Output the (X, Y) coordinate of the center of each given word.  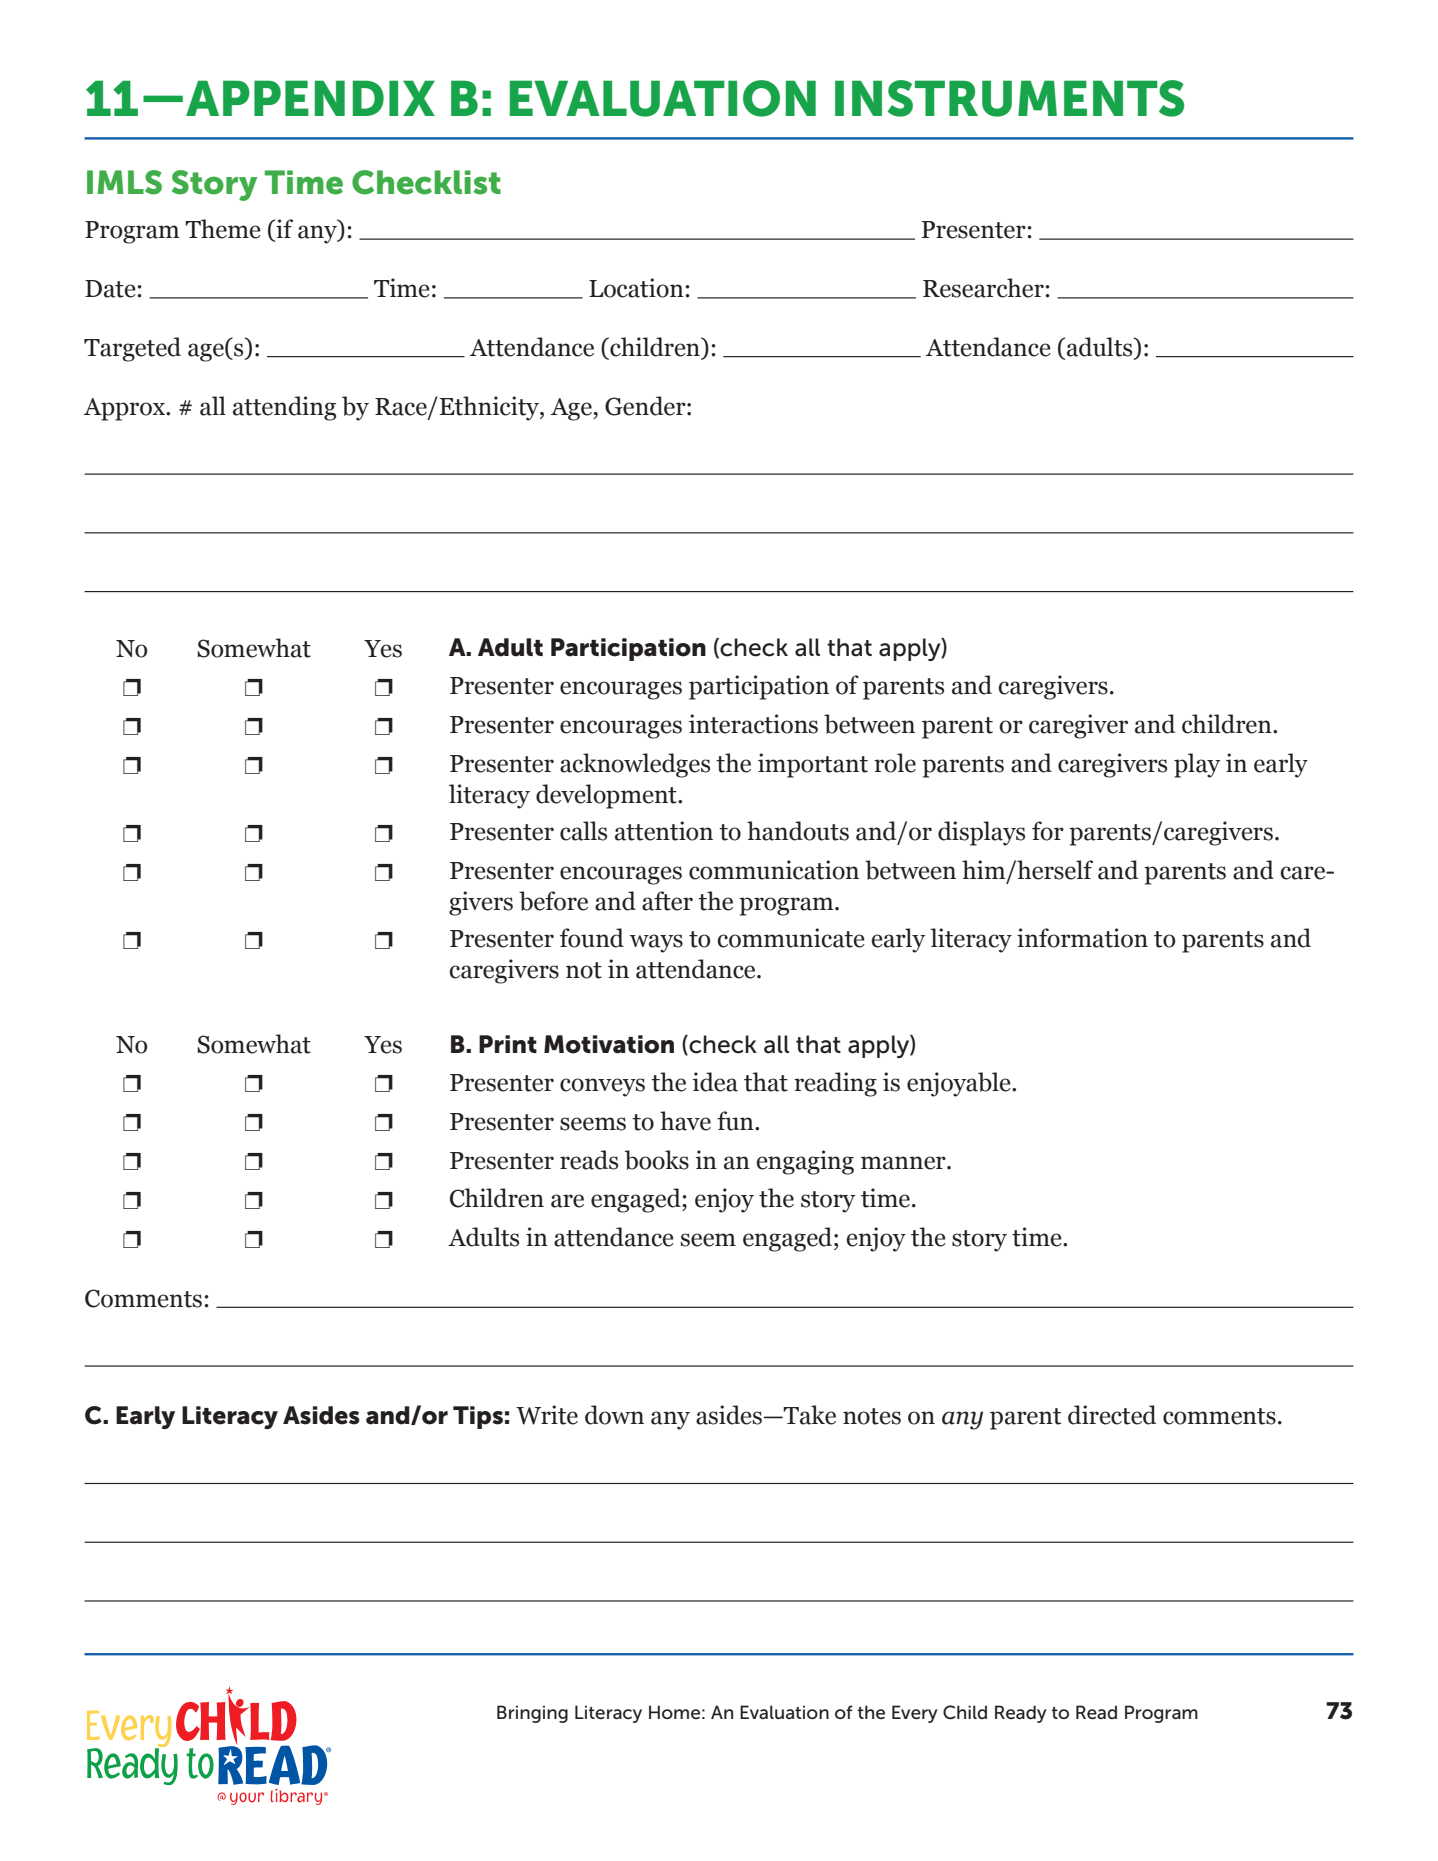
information (1082, 938)
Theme (223, 229)
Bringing (532, 1714)
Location (636, 288)
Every (915, 1714)
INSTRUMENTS (1009, 98)
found (592, 938)
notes (872, 1416)
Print (508, 1044)
